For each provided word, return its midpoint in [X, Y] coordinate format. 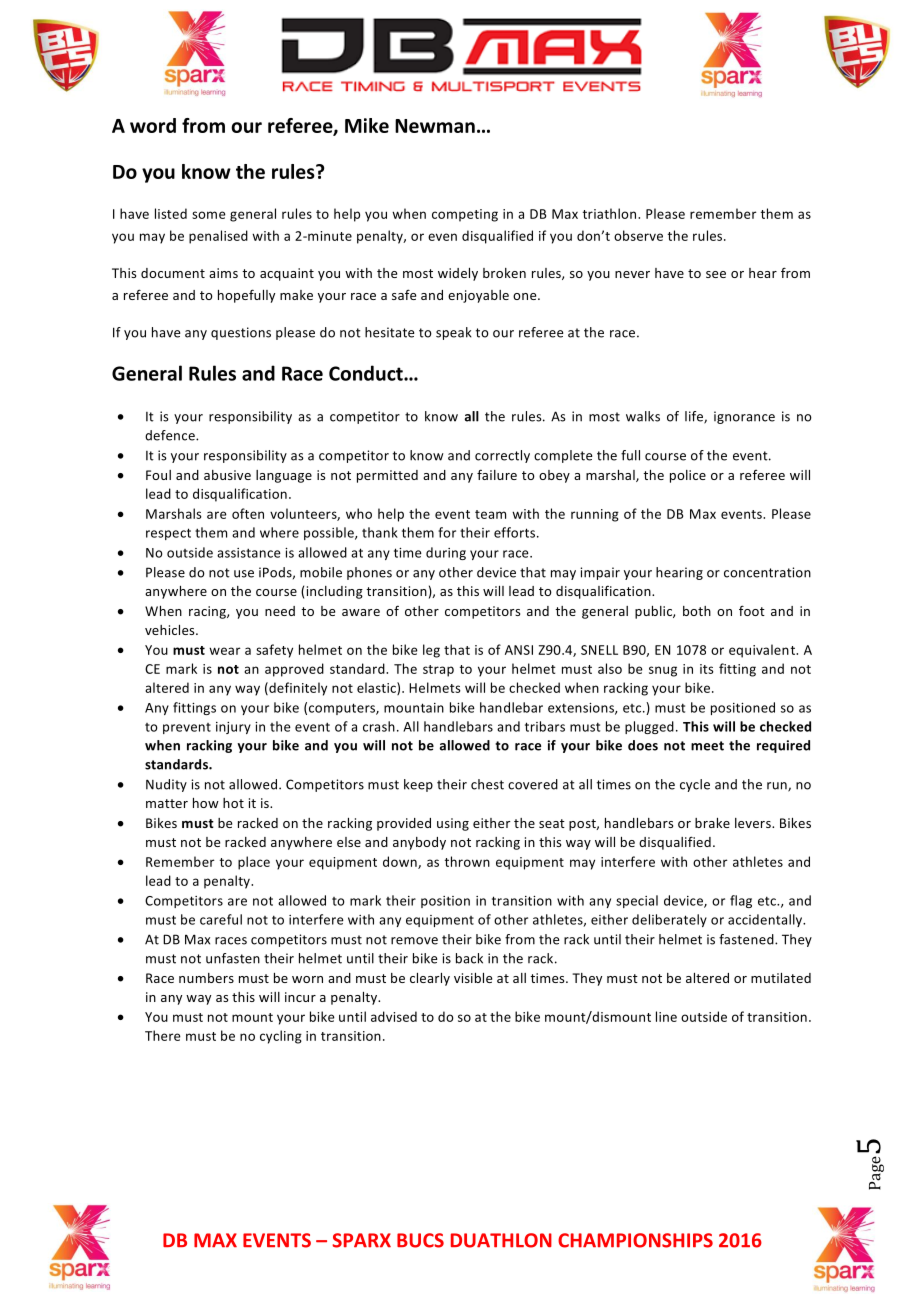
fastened [747, 939]
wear [225, 651]
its [707, 669]
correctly [502, 456]
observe [638, 235]
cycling [281, 1037]
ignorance [744, 417]
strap [438, 671]
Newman [435, 126]
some [209, 215]
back [469, 958]
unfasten [233, 958]
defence [171, 435]
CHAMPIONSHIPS [635, 1240]
